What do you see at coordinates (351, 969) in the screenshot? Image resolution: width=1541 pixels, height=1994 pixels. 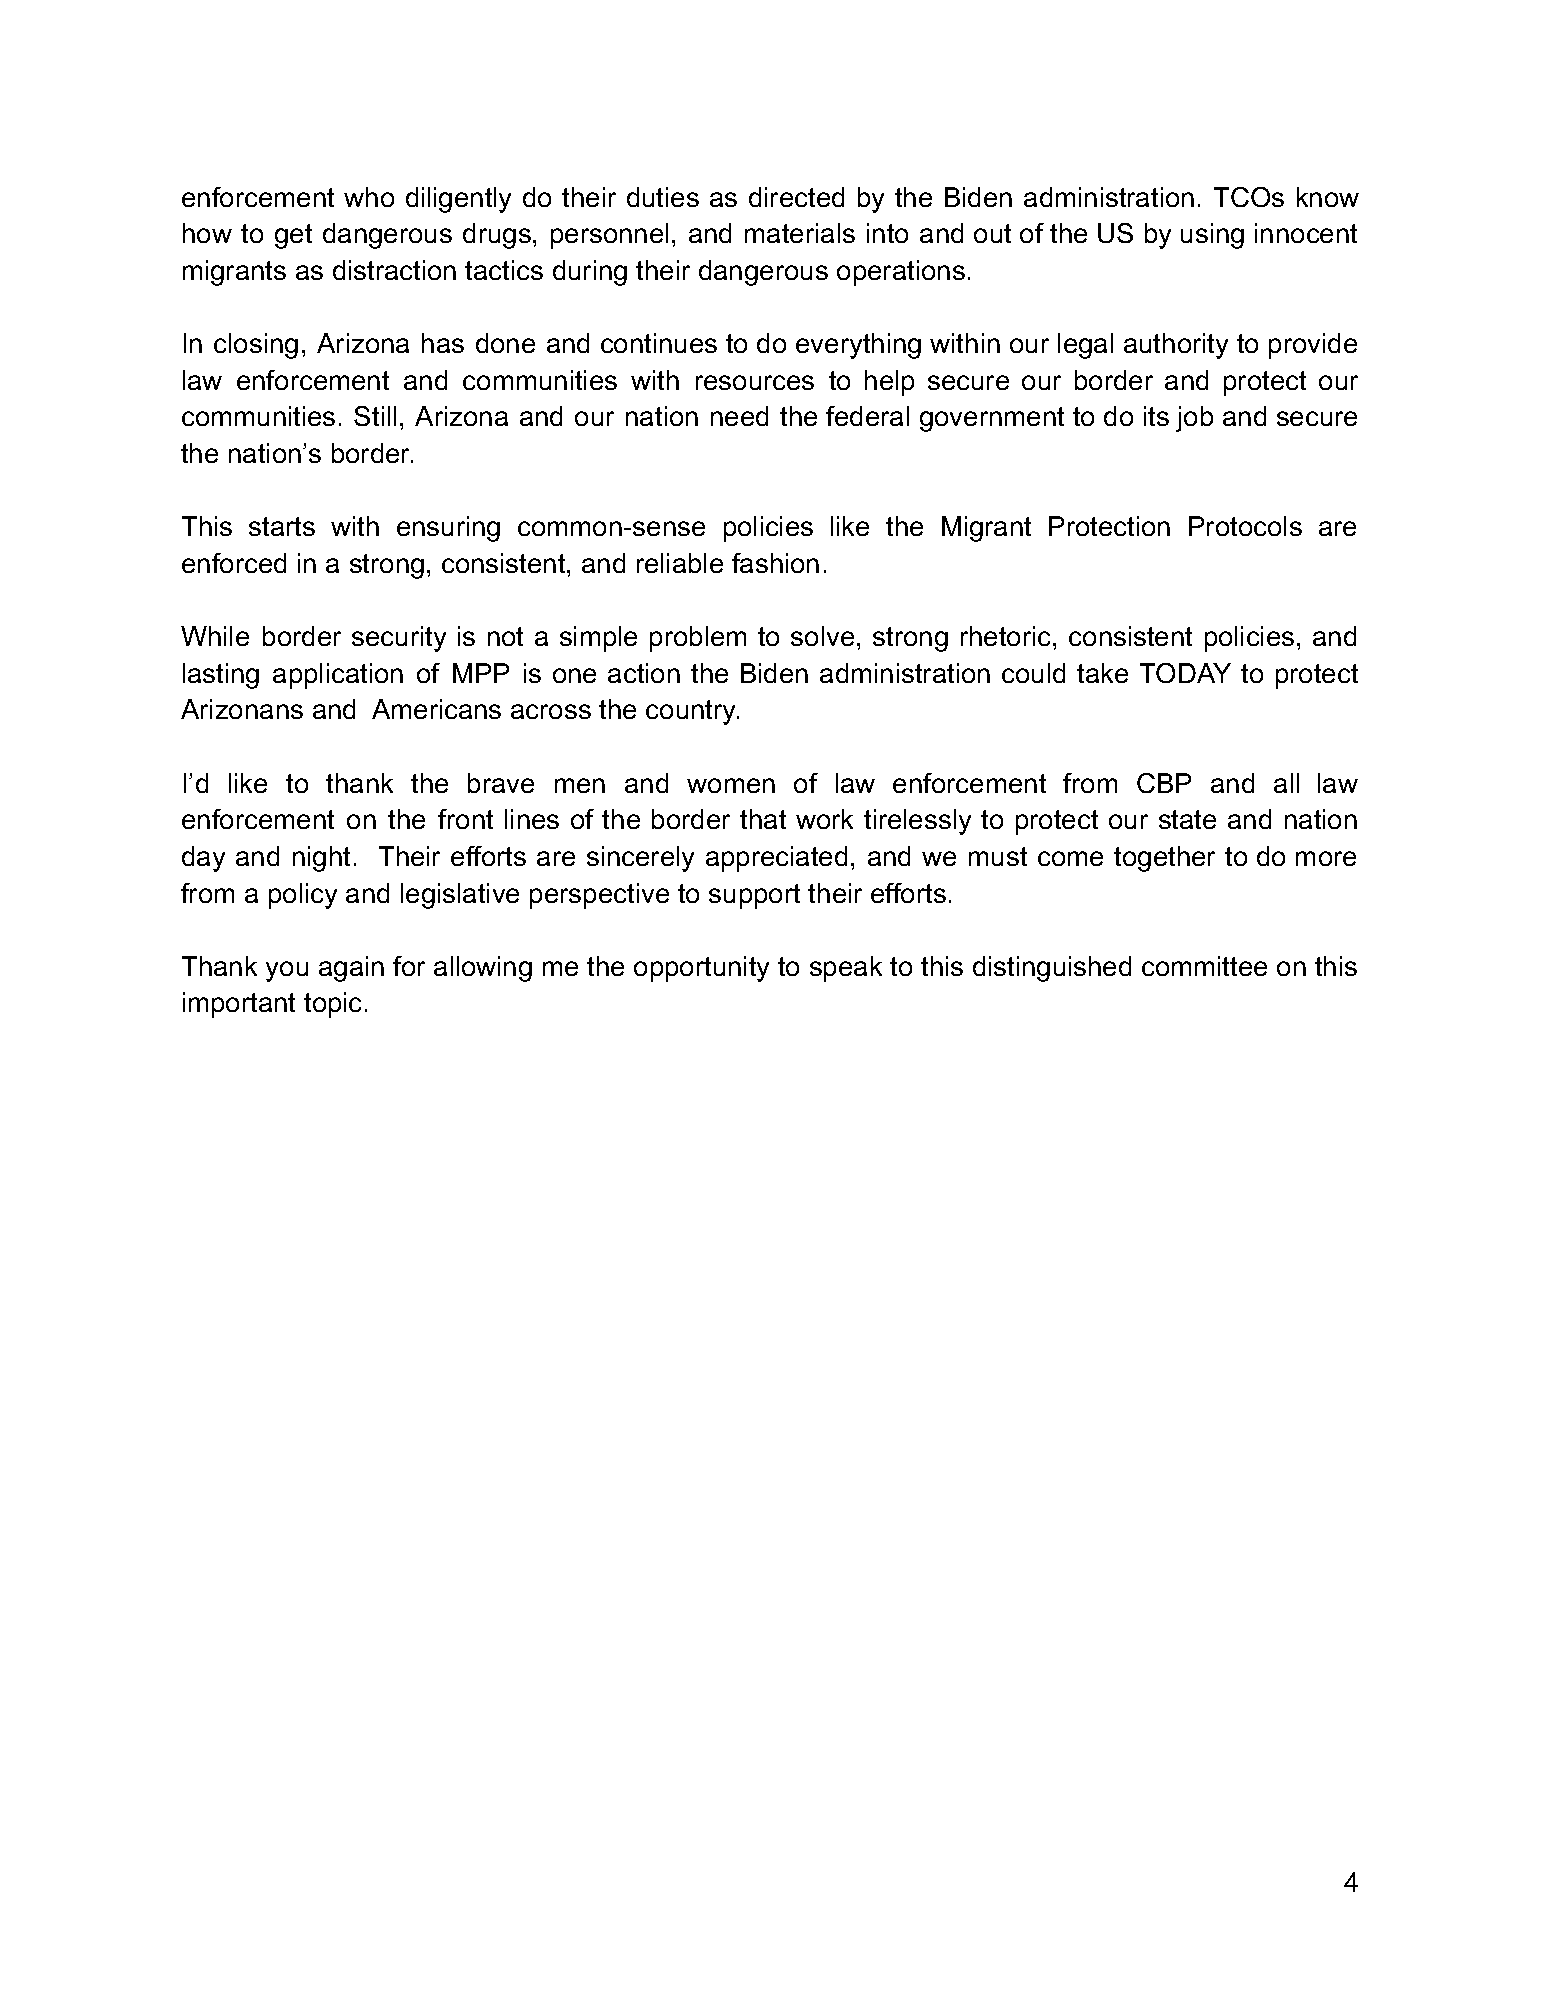 I see `again` at bounding box center [351, 969].
